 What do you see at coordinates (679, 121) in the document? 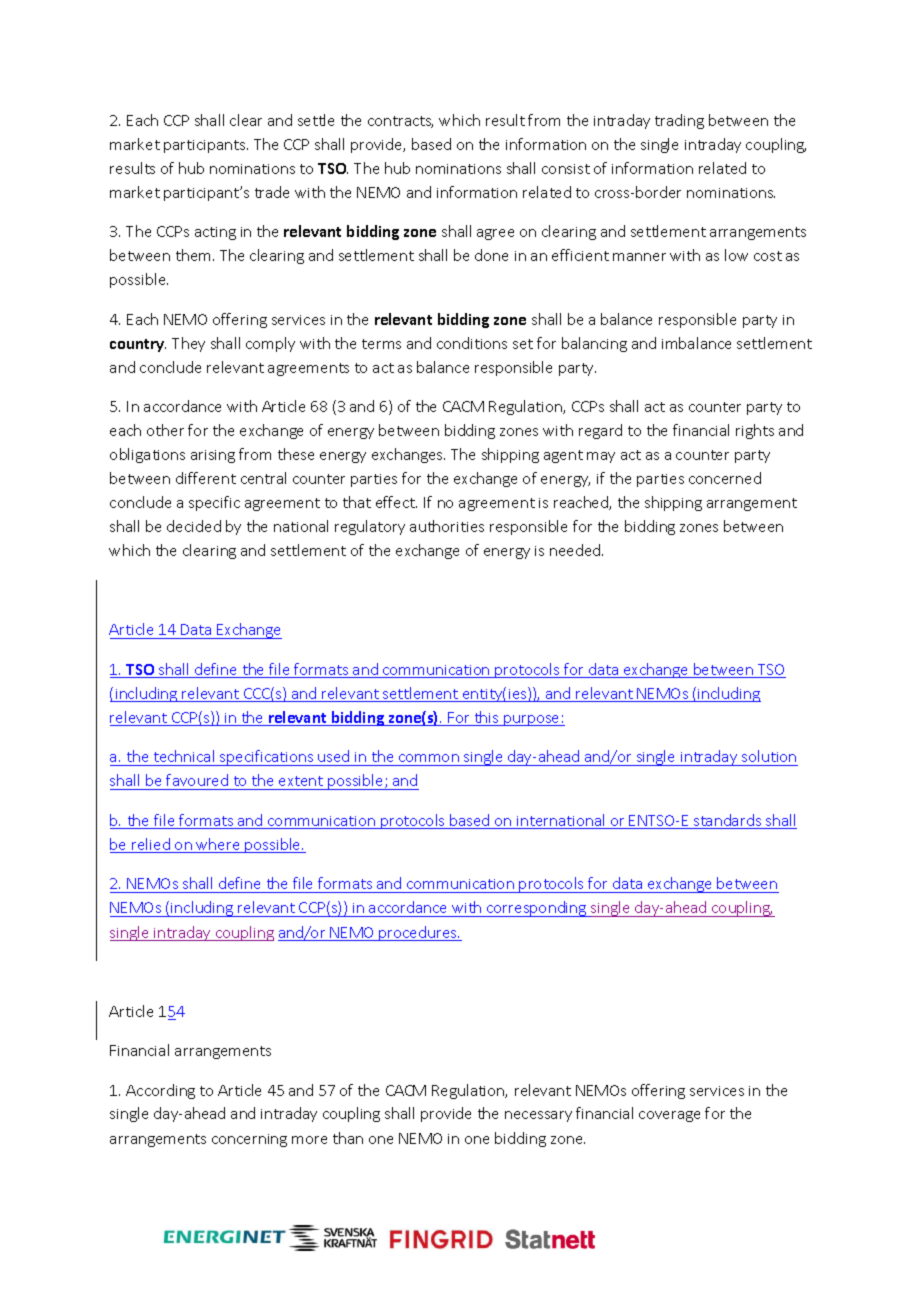
I see `trading` at bounding box center [679, 121].
